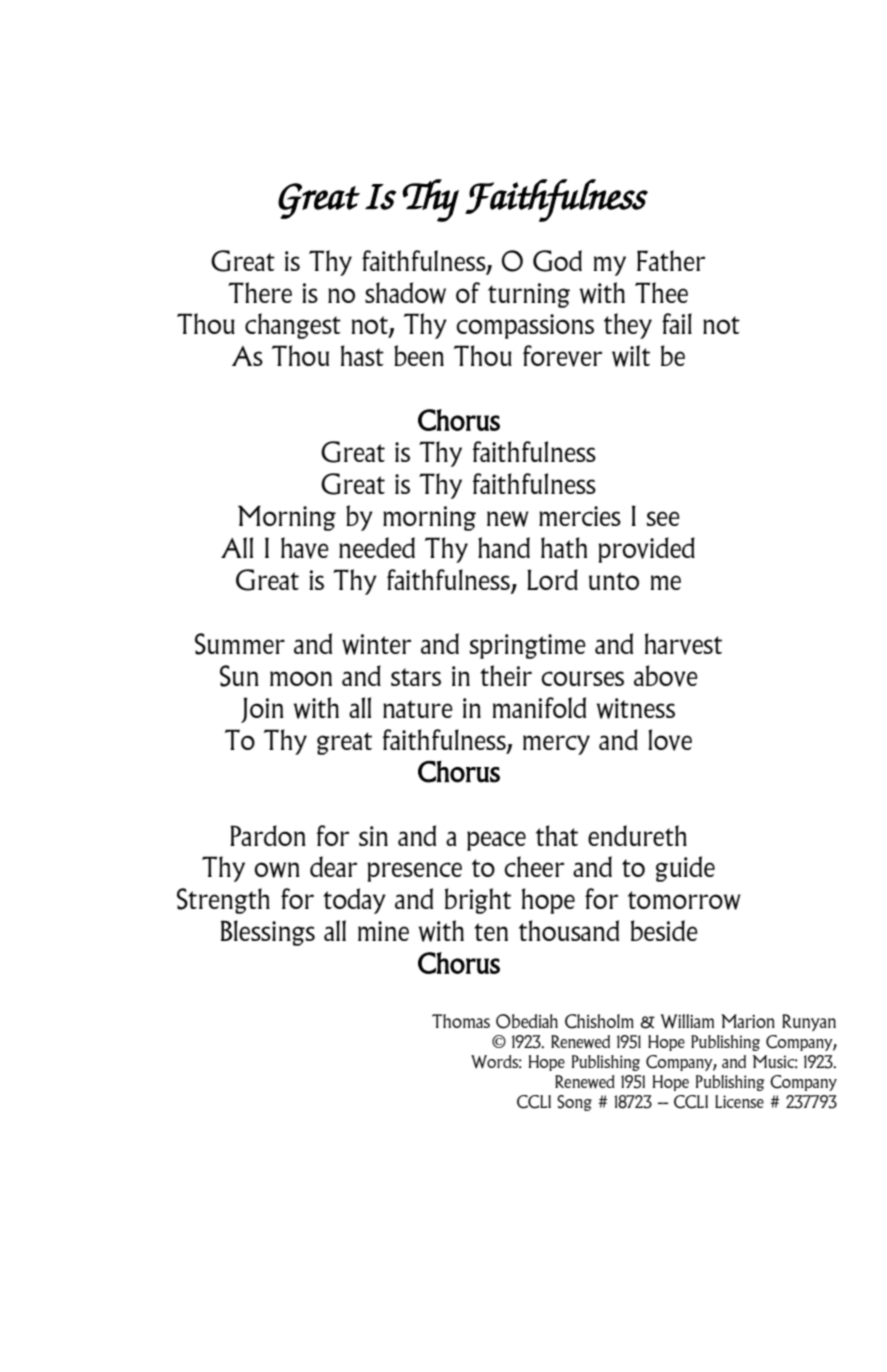 The image size is (887, 1372). What do you see at coordinates (478, 901) in the document?
I see `bright` at bounding box center [478, 901].
